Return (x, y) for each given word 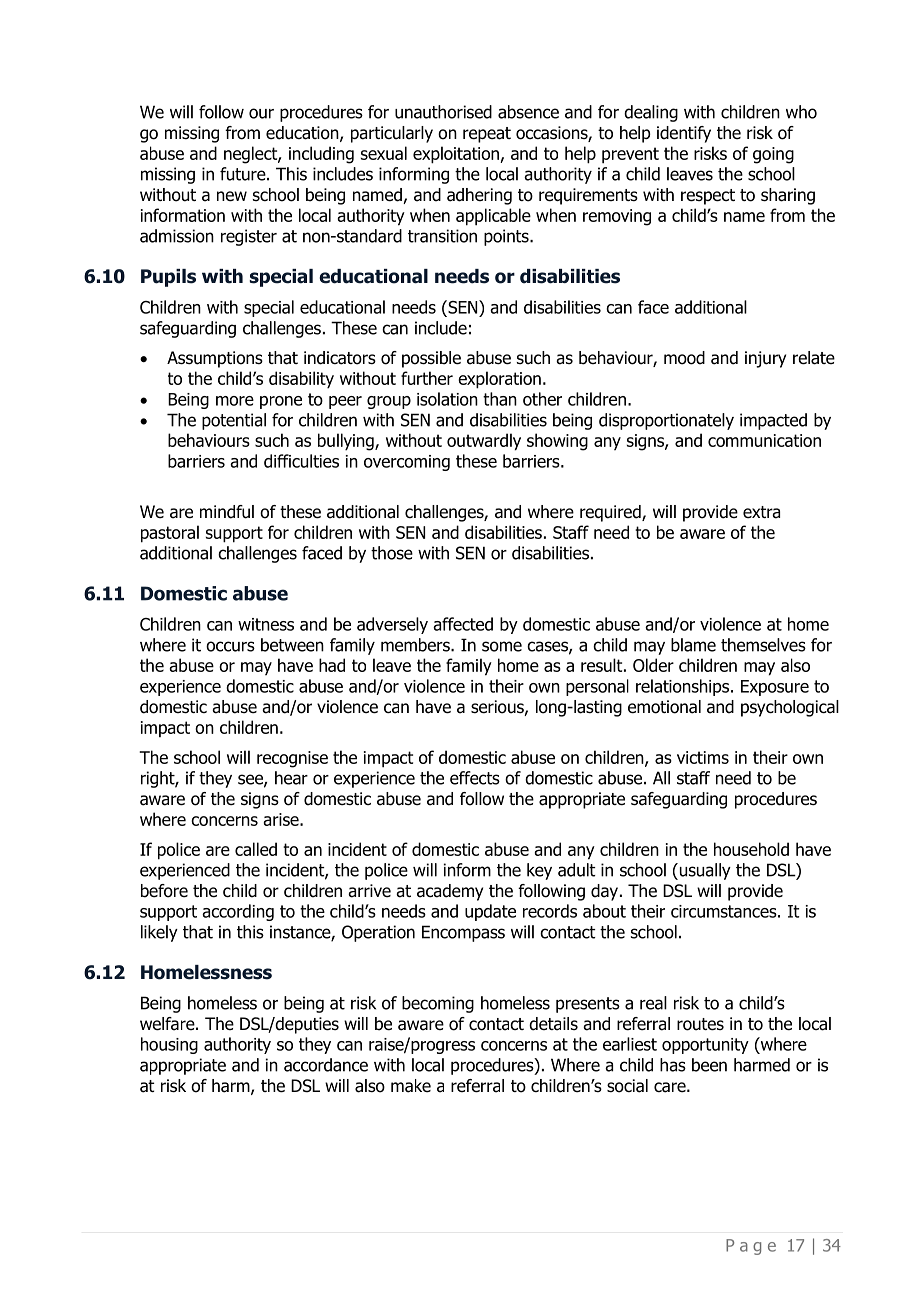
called (256, 849)
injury (765, 359)
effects (475, 778)
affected (463, 624)
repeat (487, 135)
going (773, 155)
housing (169, 1045)
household (751, 849)
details (553, 1024)
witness (266, 624)
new (232, 196)
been (709, 1065)
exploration (499, 380)
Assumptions (215, 359)
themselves (763, 645)
